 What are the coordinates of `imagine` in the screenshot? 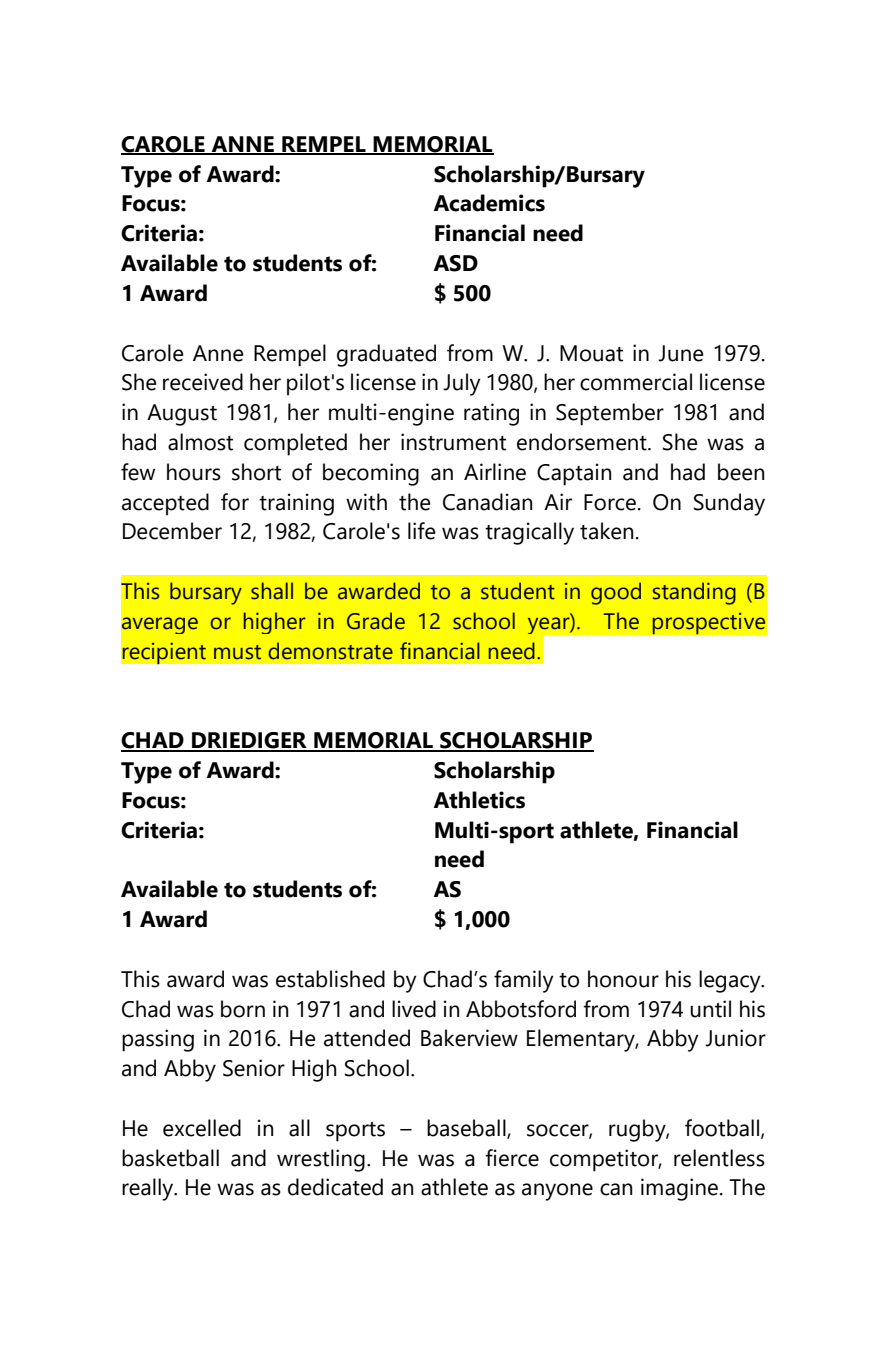 It's located at (679, 1189).
